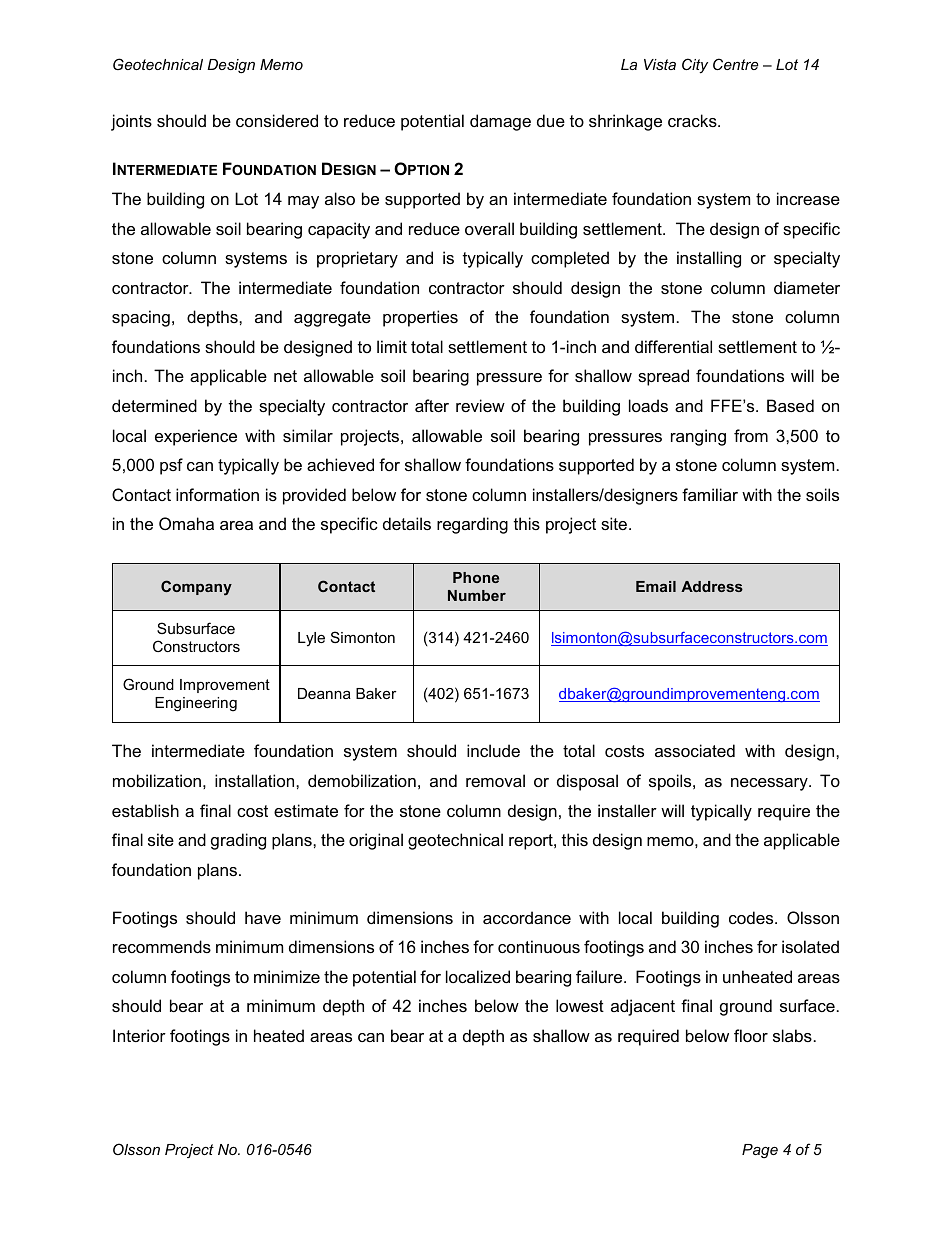  I want to click on Centre, so click(736, 64).
